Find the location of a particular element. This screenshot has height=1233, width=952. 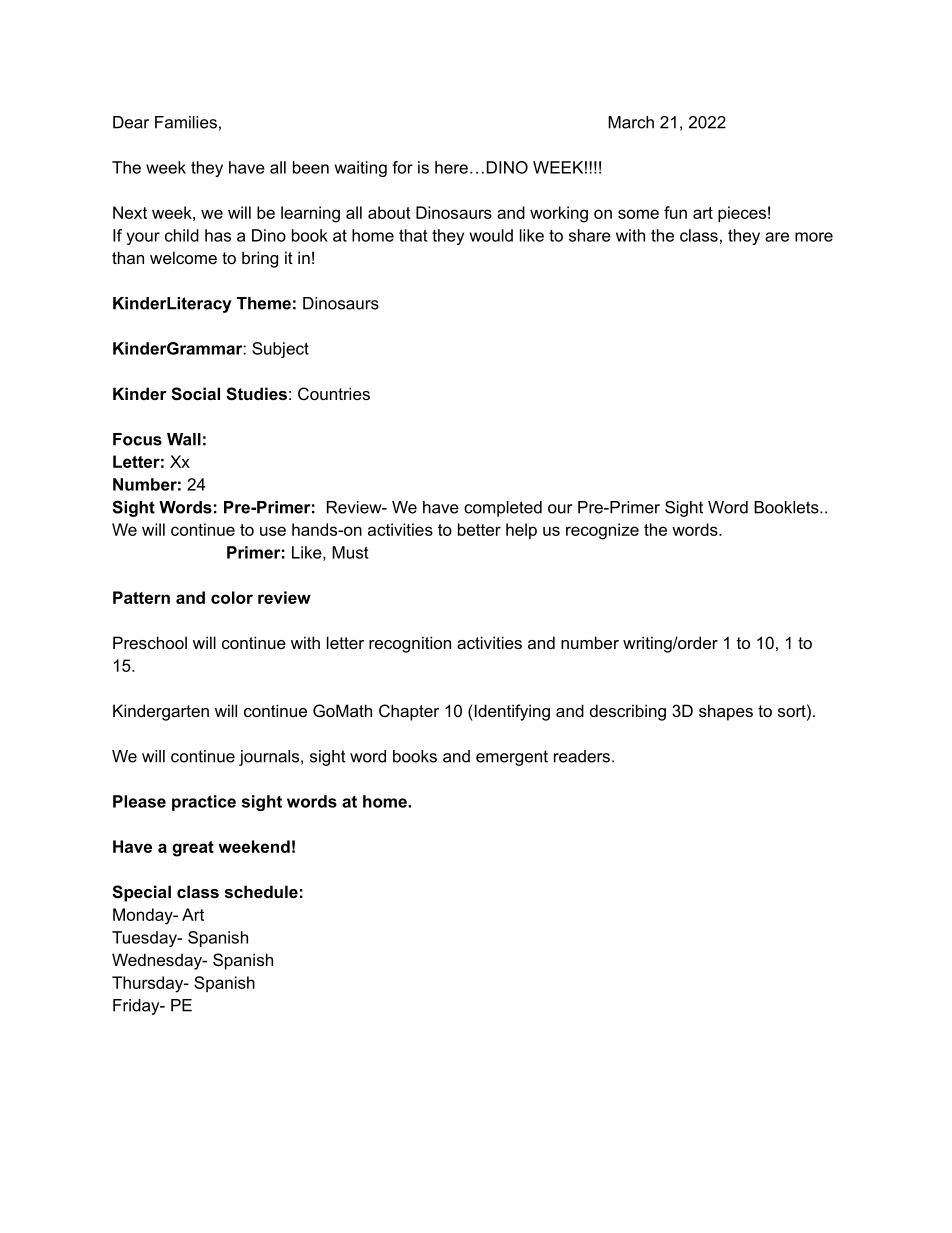

Theme is located at coordinates (264, 303).
